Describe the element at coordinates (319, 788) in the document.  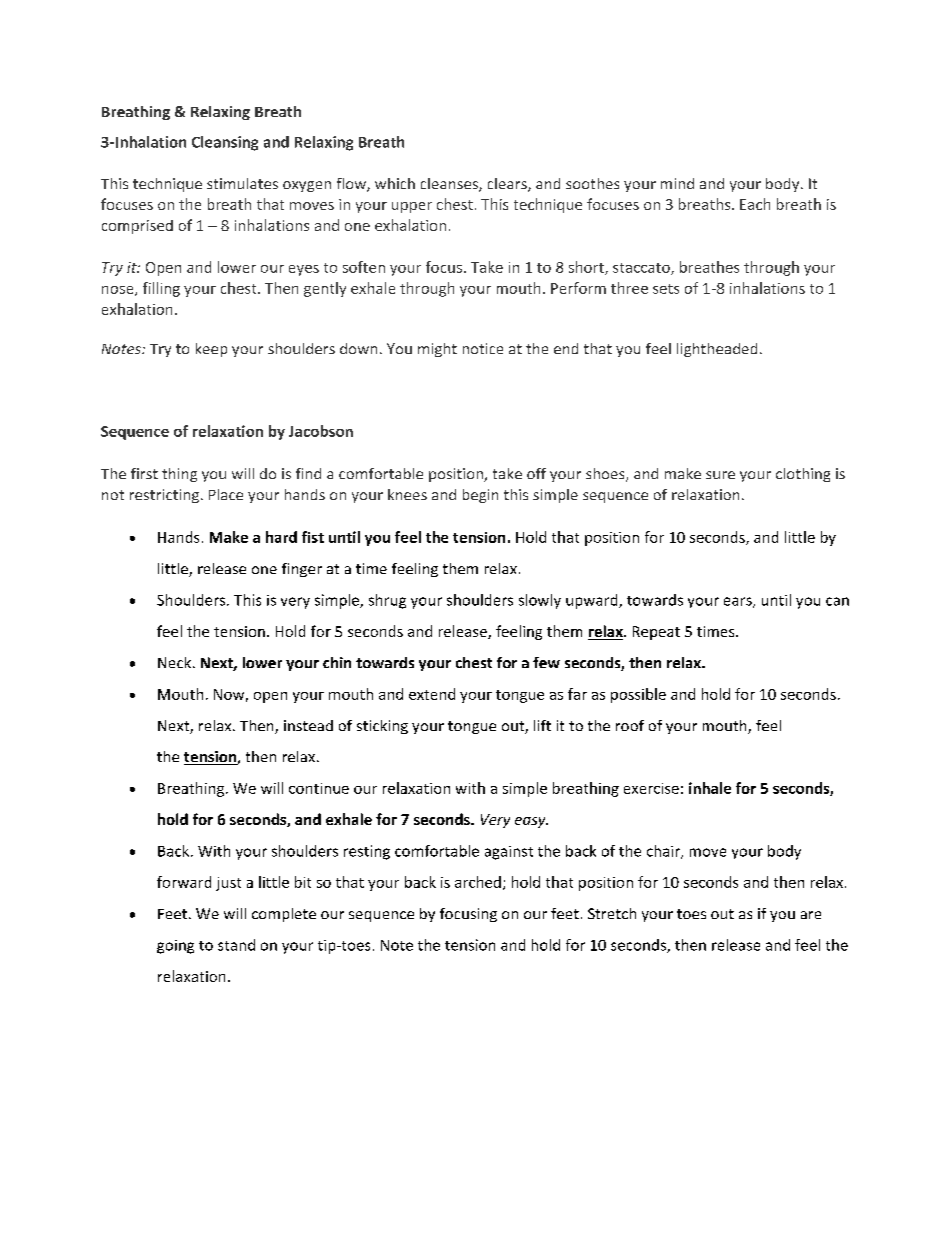
I see `continue` at that location.
